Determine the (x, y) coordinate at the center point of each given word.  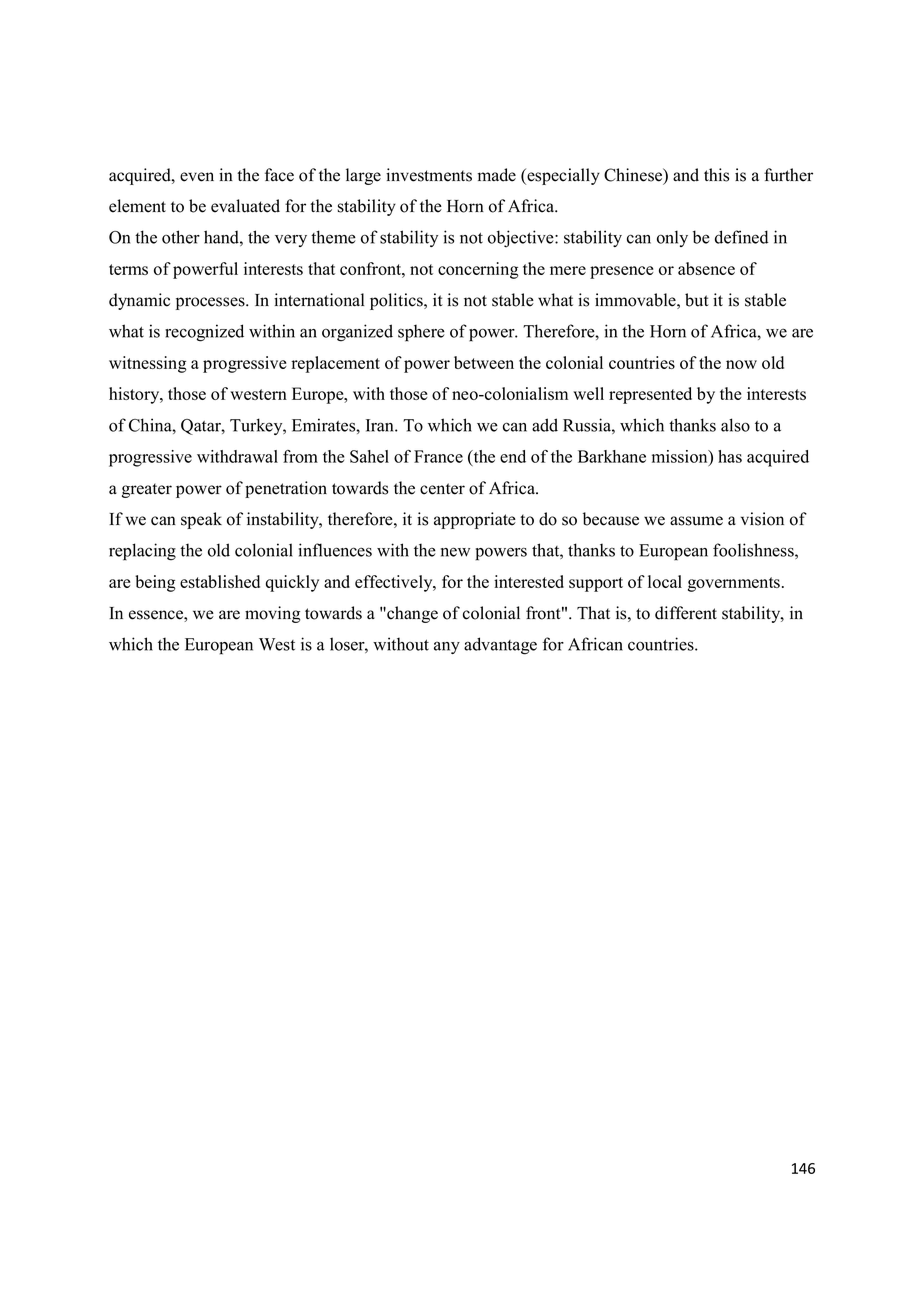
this (716, 175)
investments (429, 175)
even (197, 177)
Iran (381, 425)
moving (272, 614)
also (735, 425)
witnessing (148, 364)
